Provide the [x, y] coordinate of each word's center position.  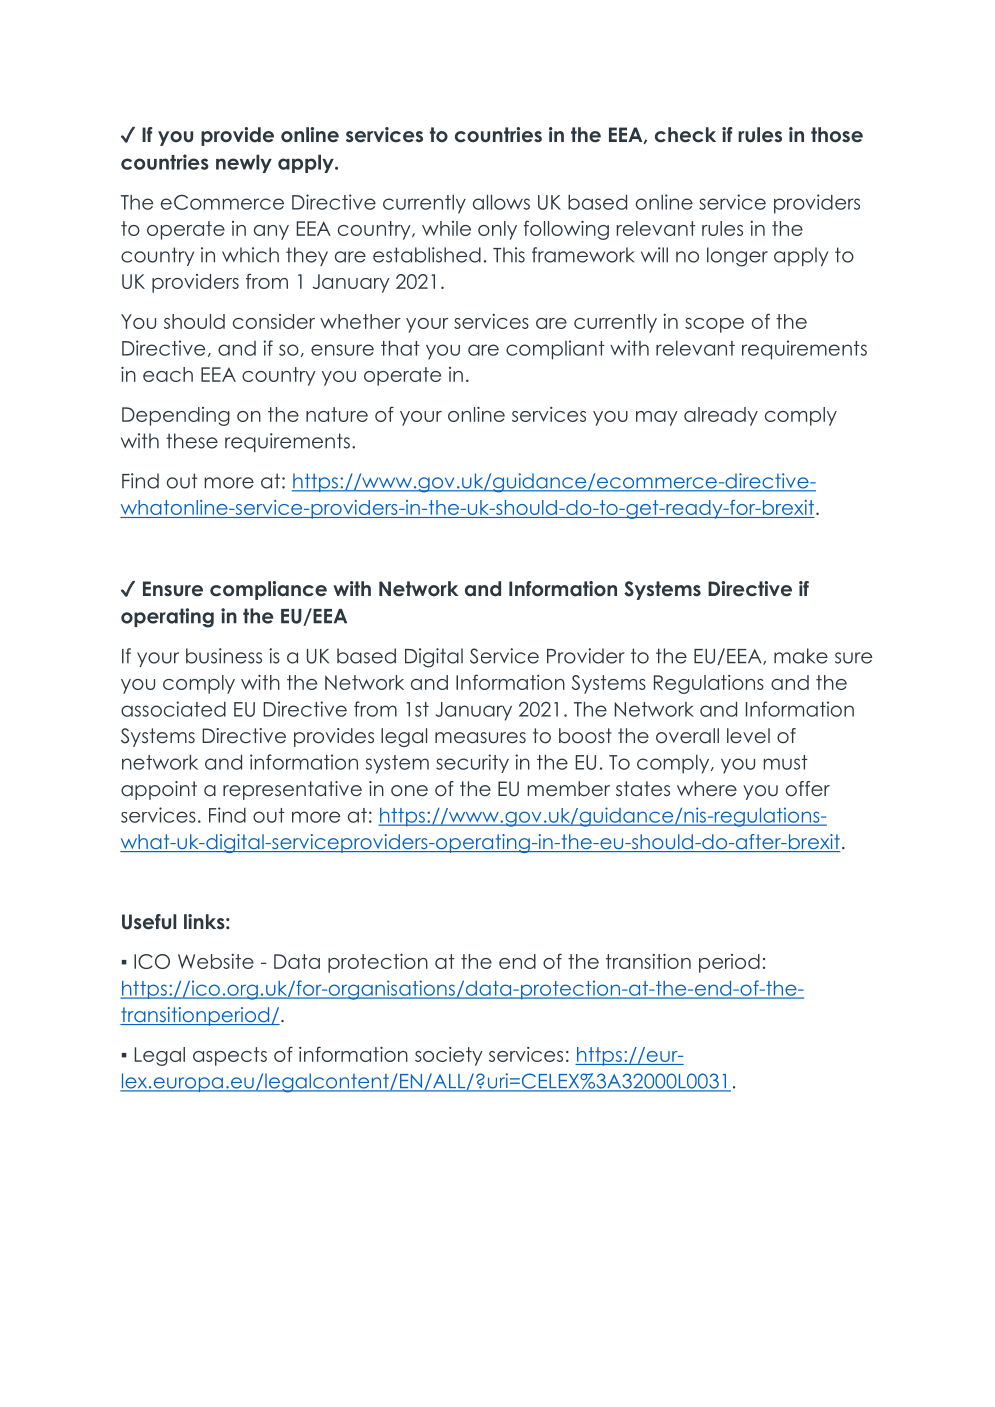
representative [292, 790]
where [707, 789]
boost [585, 736]
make [801, 656]
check [685, 135]
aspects [230, 1056]
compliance [268, 590]
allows [501, 202]
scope [714, 325]
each [168, 374]
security [472, 763]
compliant [555, 350]
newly [244, 163]
